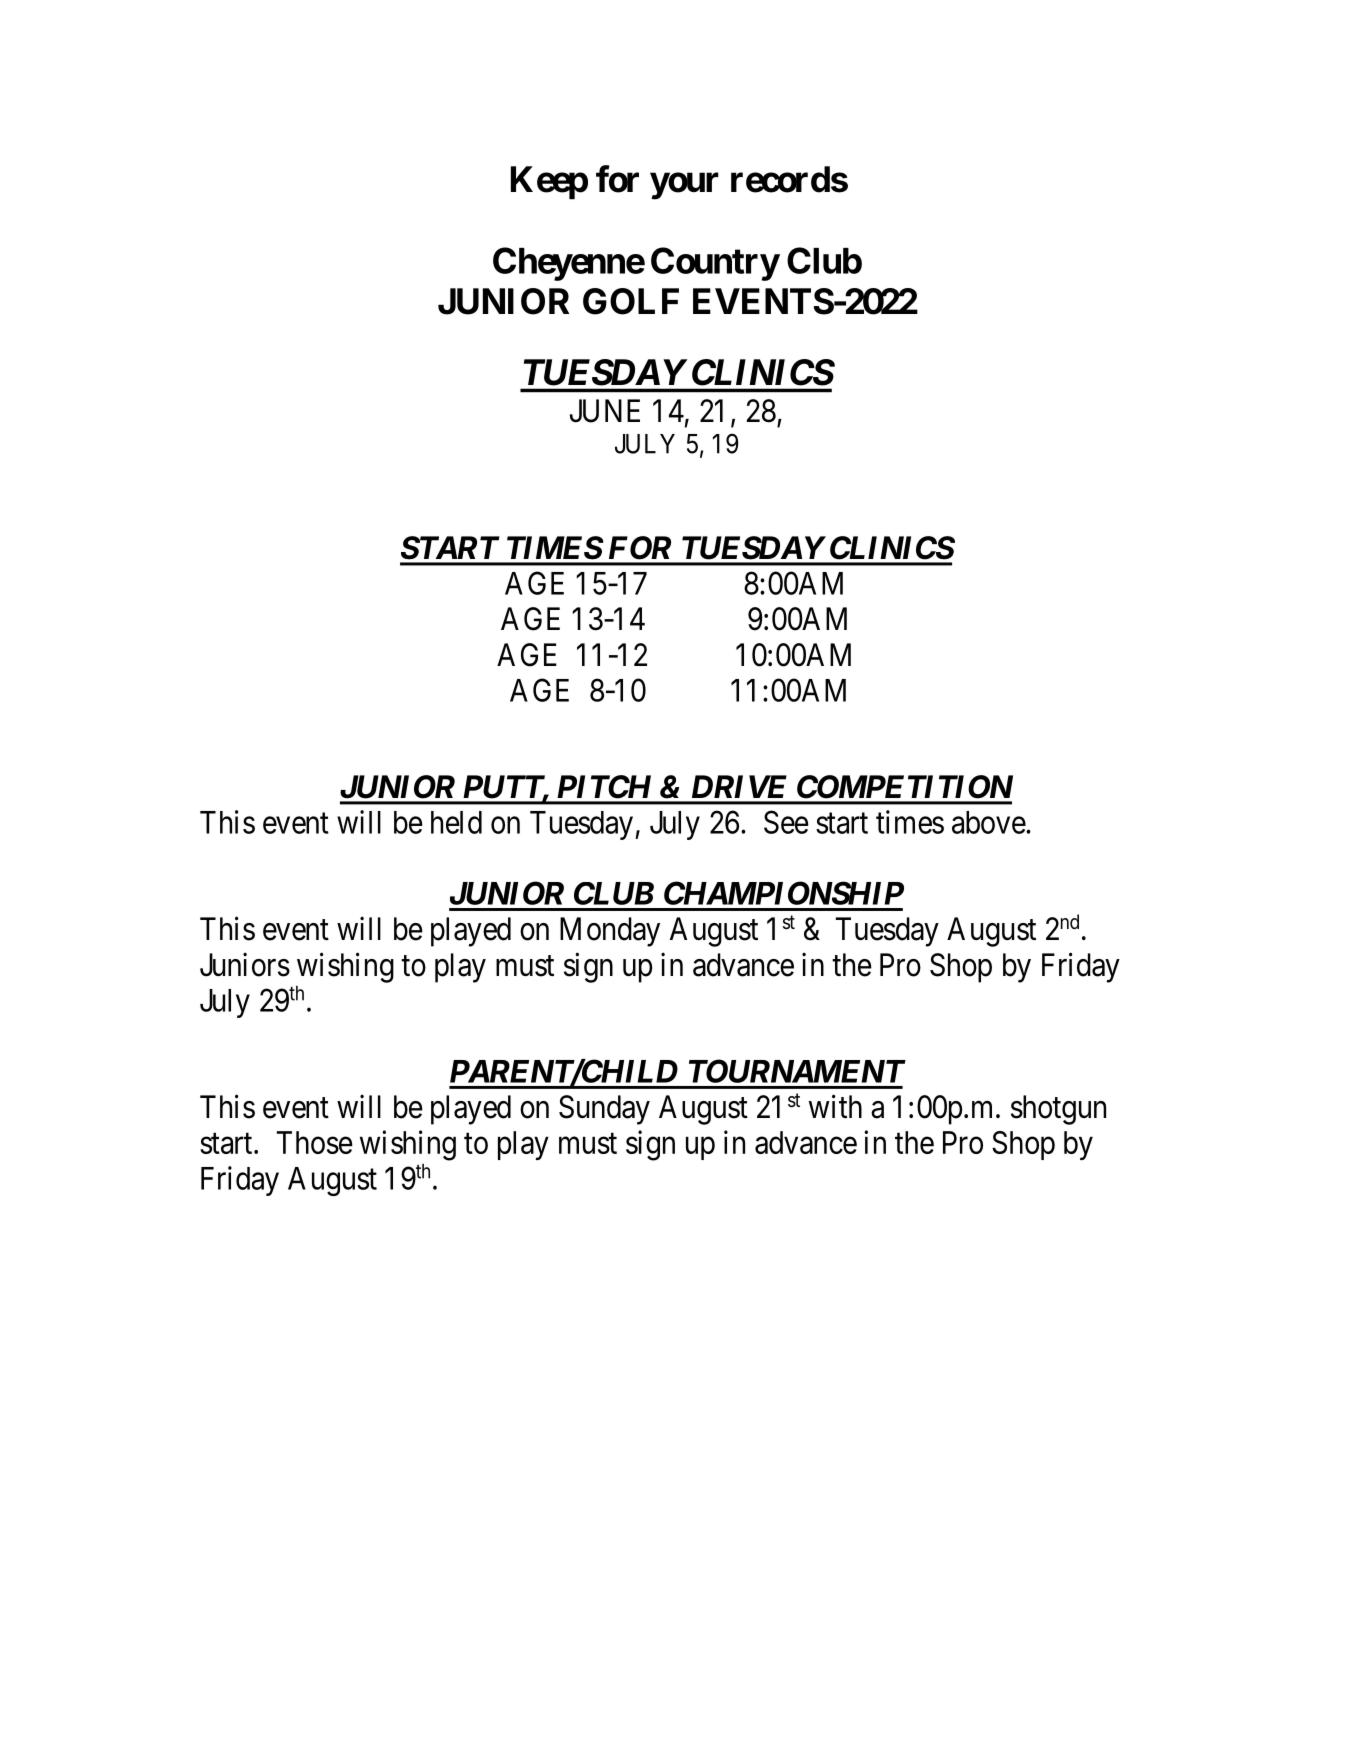 The image size is (1352, 1750). I want to click on JUNE, so click(605, 411).
